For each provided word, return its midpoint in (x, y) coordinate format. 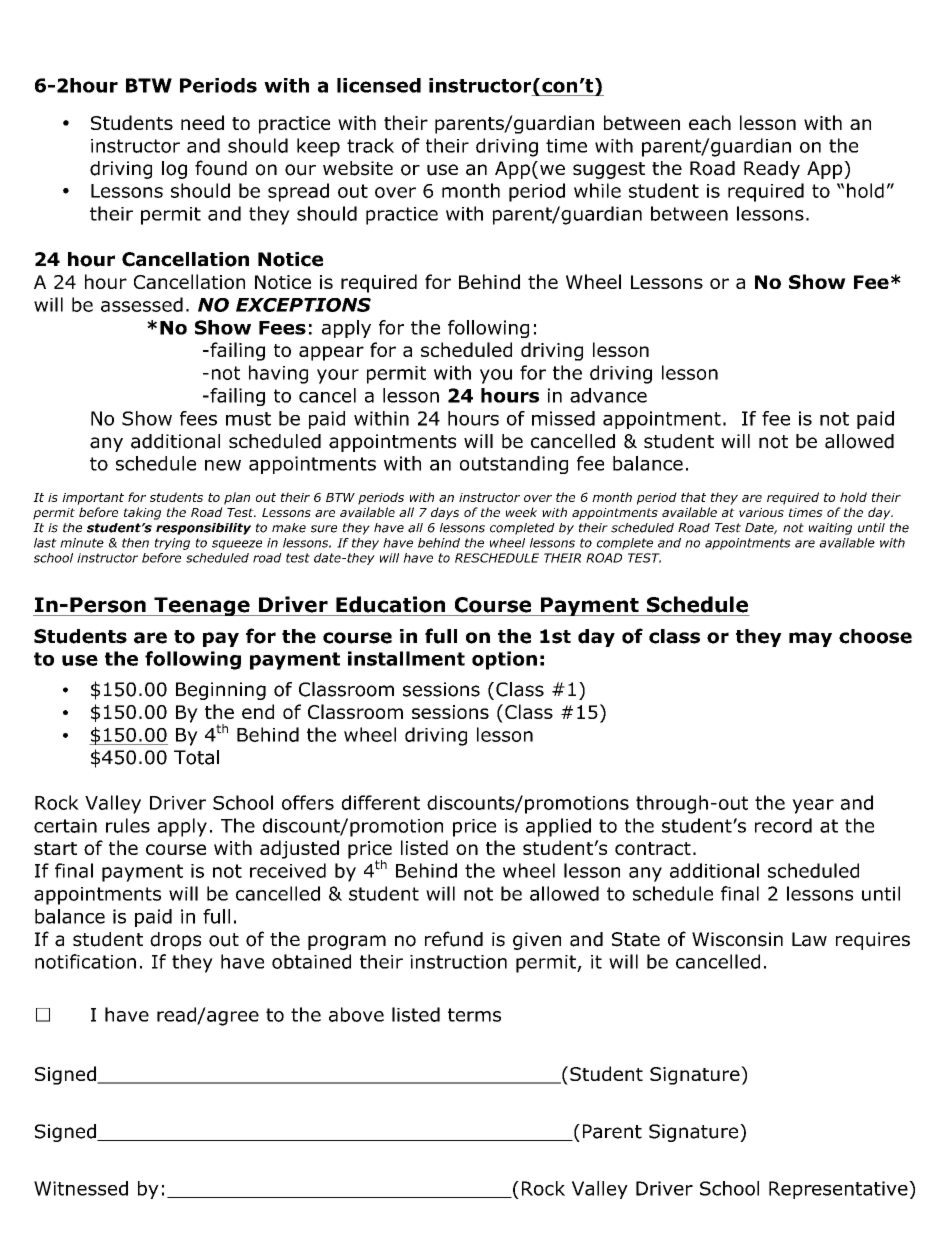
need (202, 122)
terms (474, 1015)
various (761, 512)
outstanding (514, 465)
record (783, 825)
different (381, 802)
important (93, 499)
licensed (379, 85)
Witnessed (81, 1188)
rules (128, 825)
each (710, 122)
